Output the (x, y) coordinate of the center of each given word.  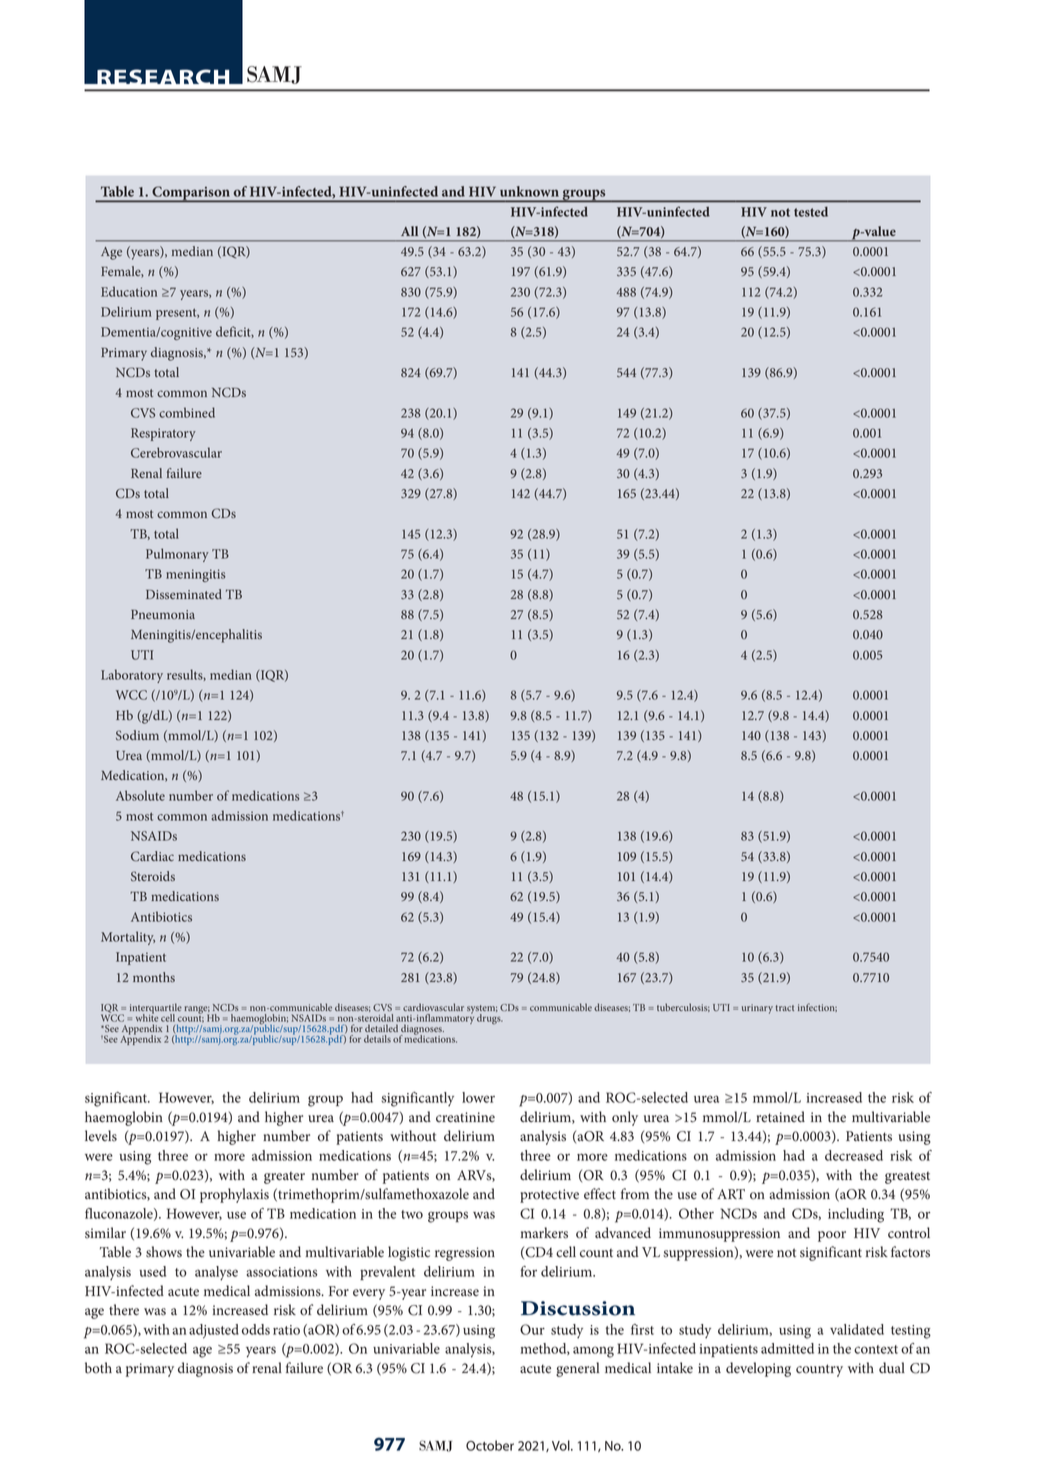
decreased (854, 1155)
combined (187, 412)
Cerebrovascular (176, 452)
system (482, 1010)
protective (549, 1196)
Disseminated (184, 594)
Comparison (191, 194)
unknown (529, 191)
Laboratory (132, 676)
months (154, 977)
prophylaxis (234, 1195)
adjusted (214, 1331)
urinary (757, 1009)
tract (784, 1008)
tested (811, 212)
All (409, 231)
